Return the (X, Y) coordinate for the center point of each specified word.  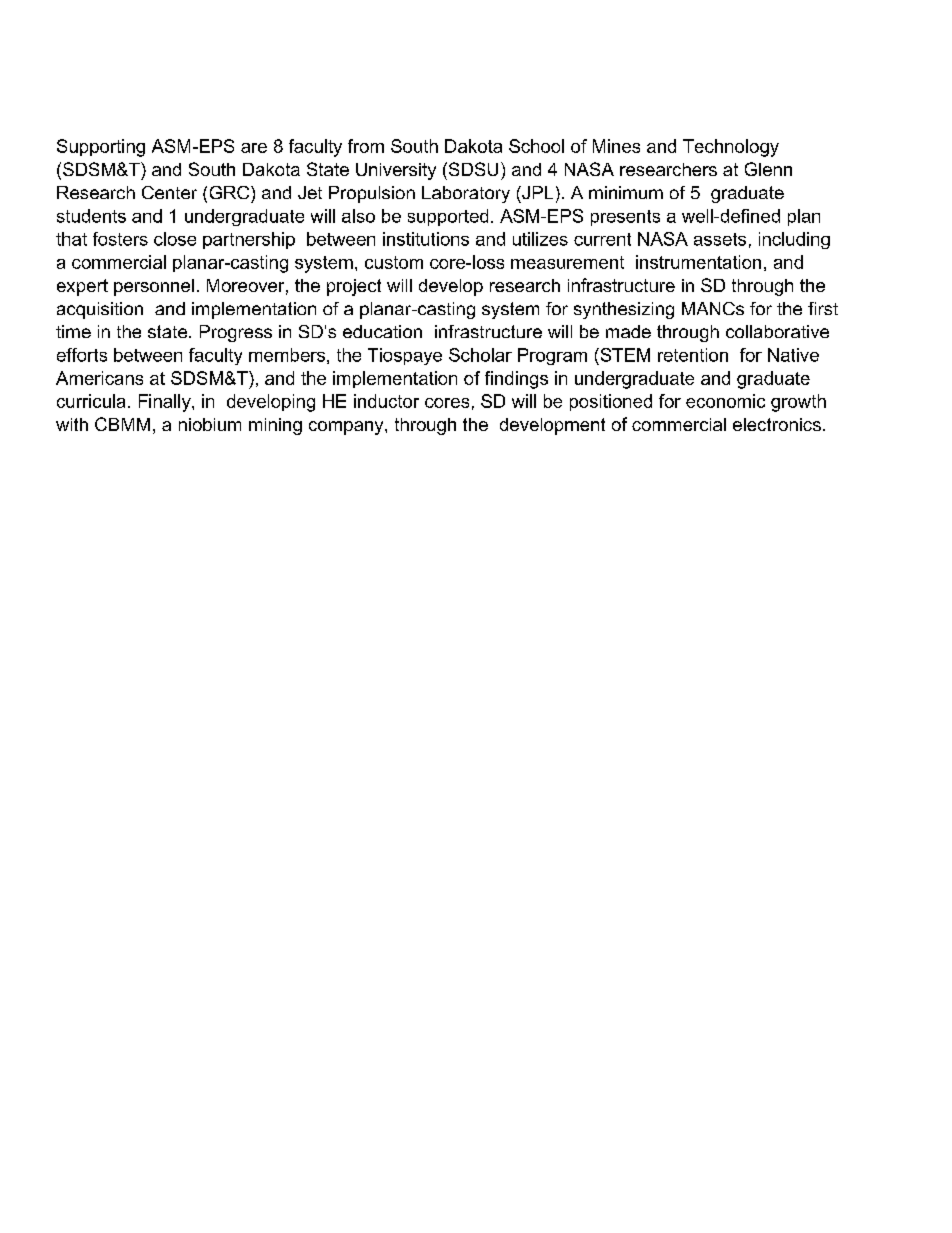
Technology (731, 148)
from (366, 146)
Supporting (101, 148)
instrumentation (698, 262)
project (354, 287)
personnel (154, 287)
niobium (210, 424)
